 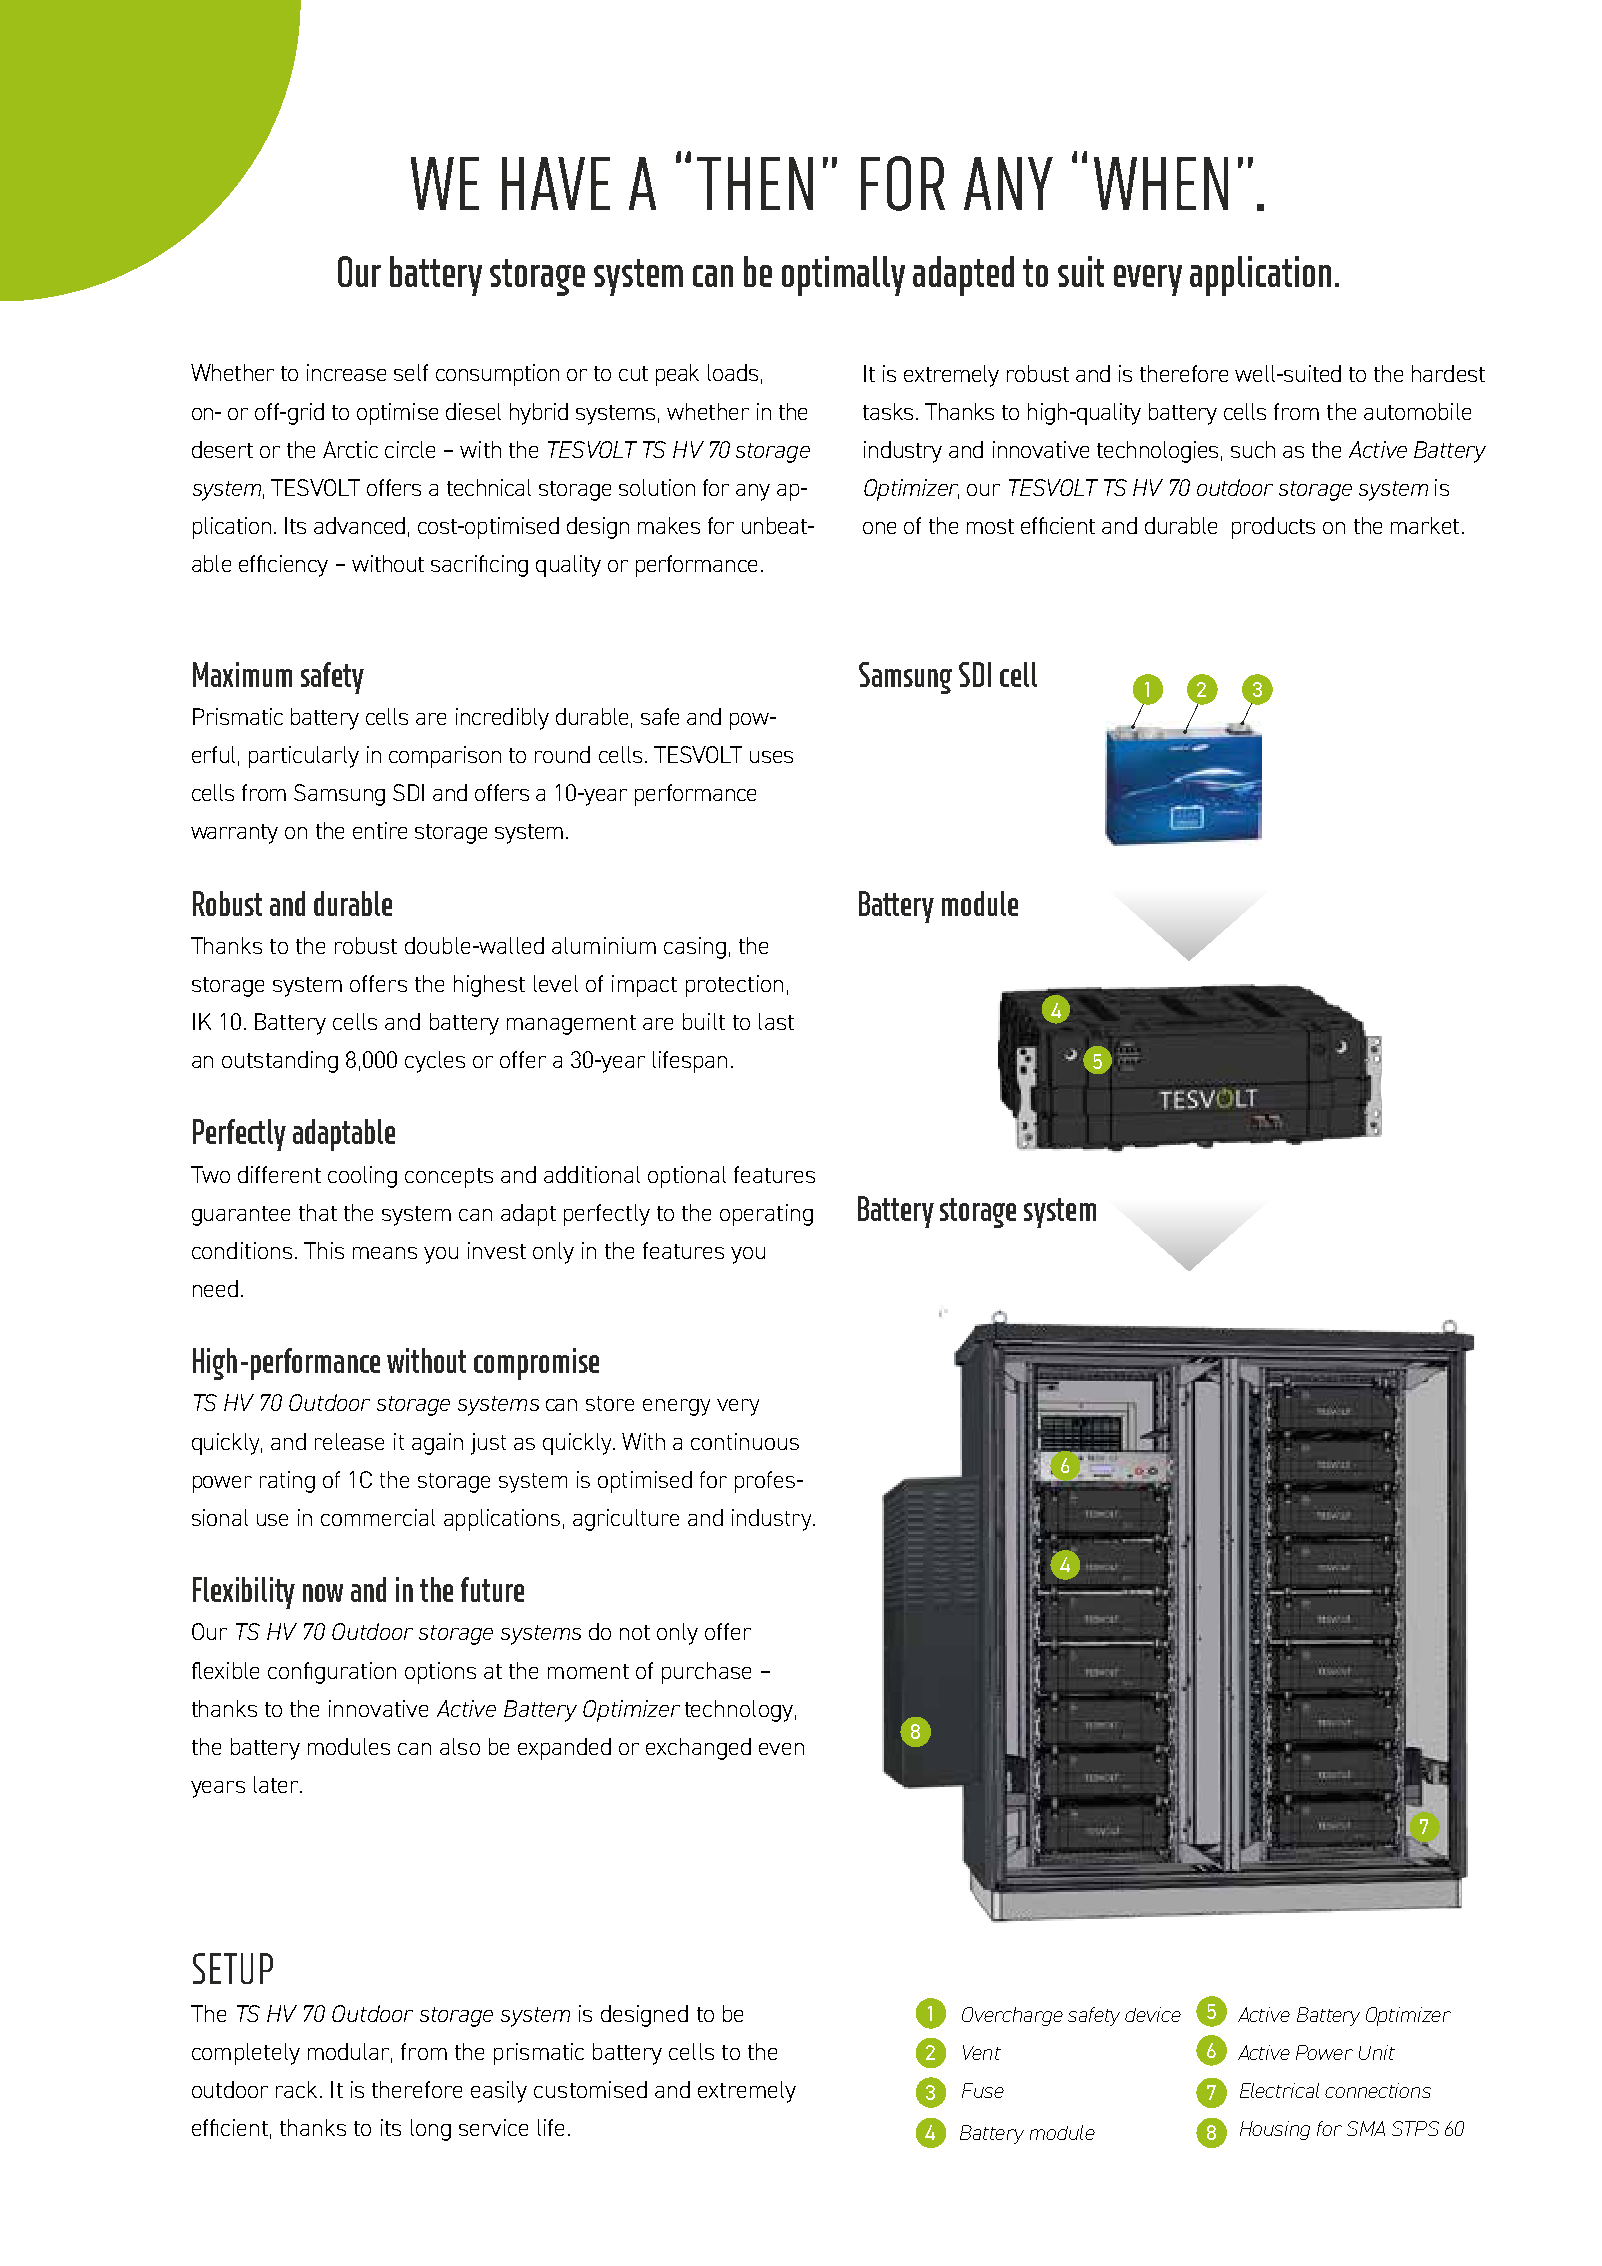 What do you see at coordinates (1161, 183) in the image?
I see `WHEN` at bounding box center [1161, 183].
